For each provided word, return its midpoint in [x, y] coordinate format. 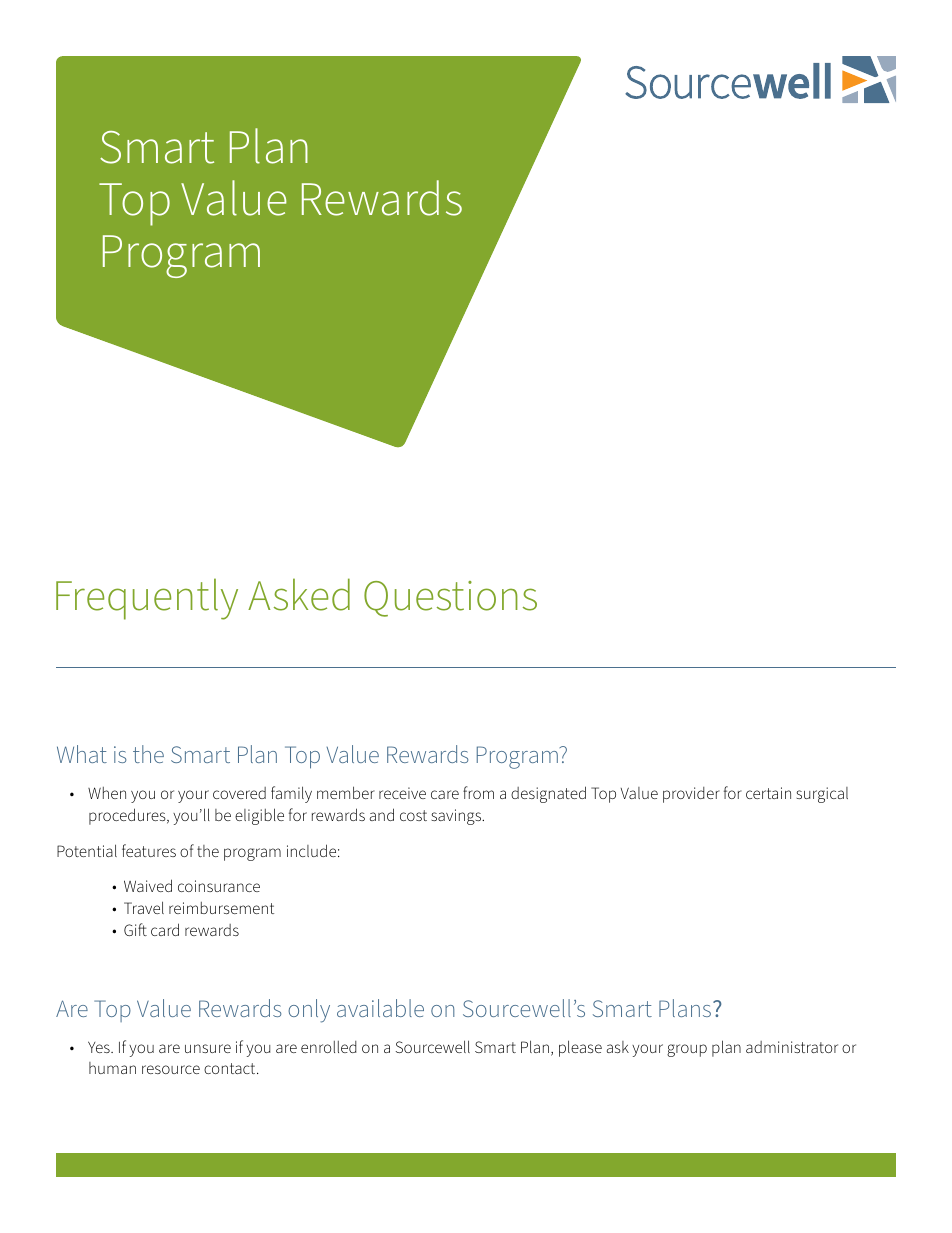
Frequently [147, 599]
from [478, 792]
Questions [450, 599]
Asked [299, 594]
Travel [144, 907]
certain [768, 793]
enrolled [329, 1047]
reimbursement [221, 908]
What [82, 754]
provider [691, 795]
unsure [208, 1048]
